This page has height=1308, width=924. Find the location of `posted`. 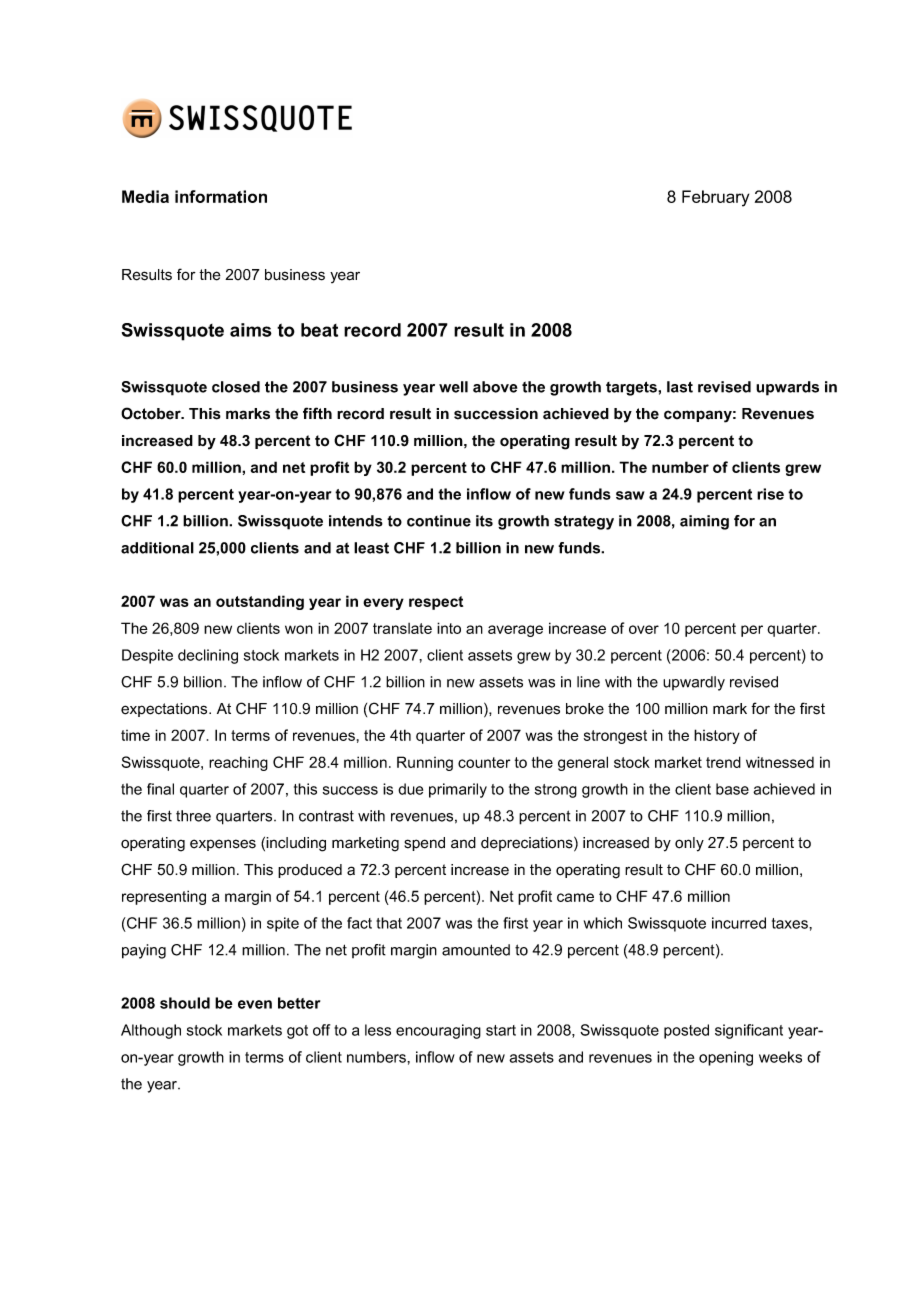

posted is located at coordinates (686, 1031).
